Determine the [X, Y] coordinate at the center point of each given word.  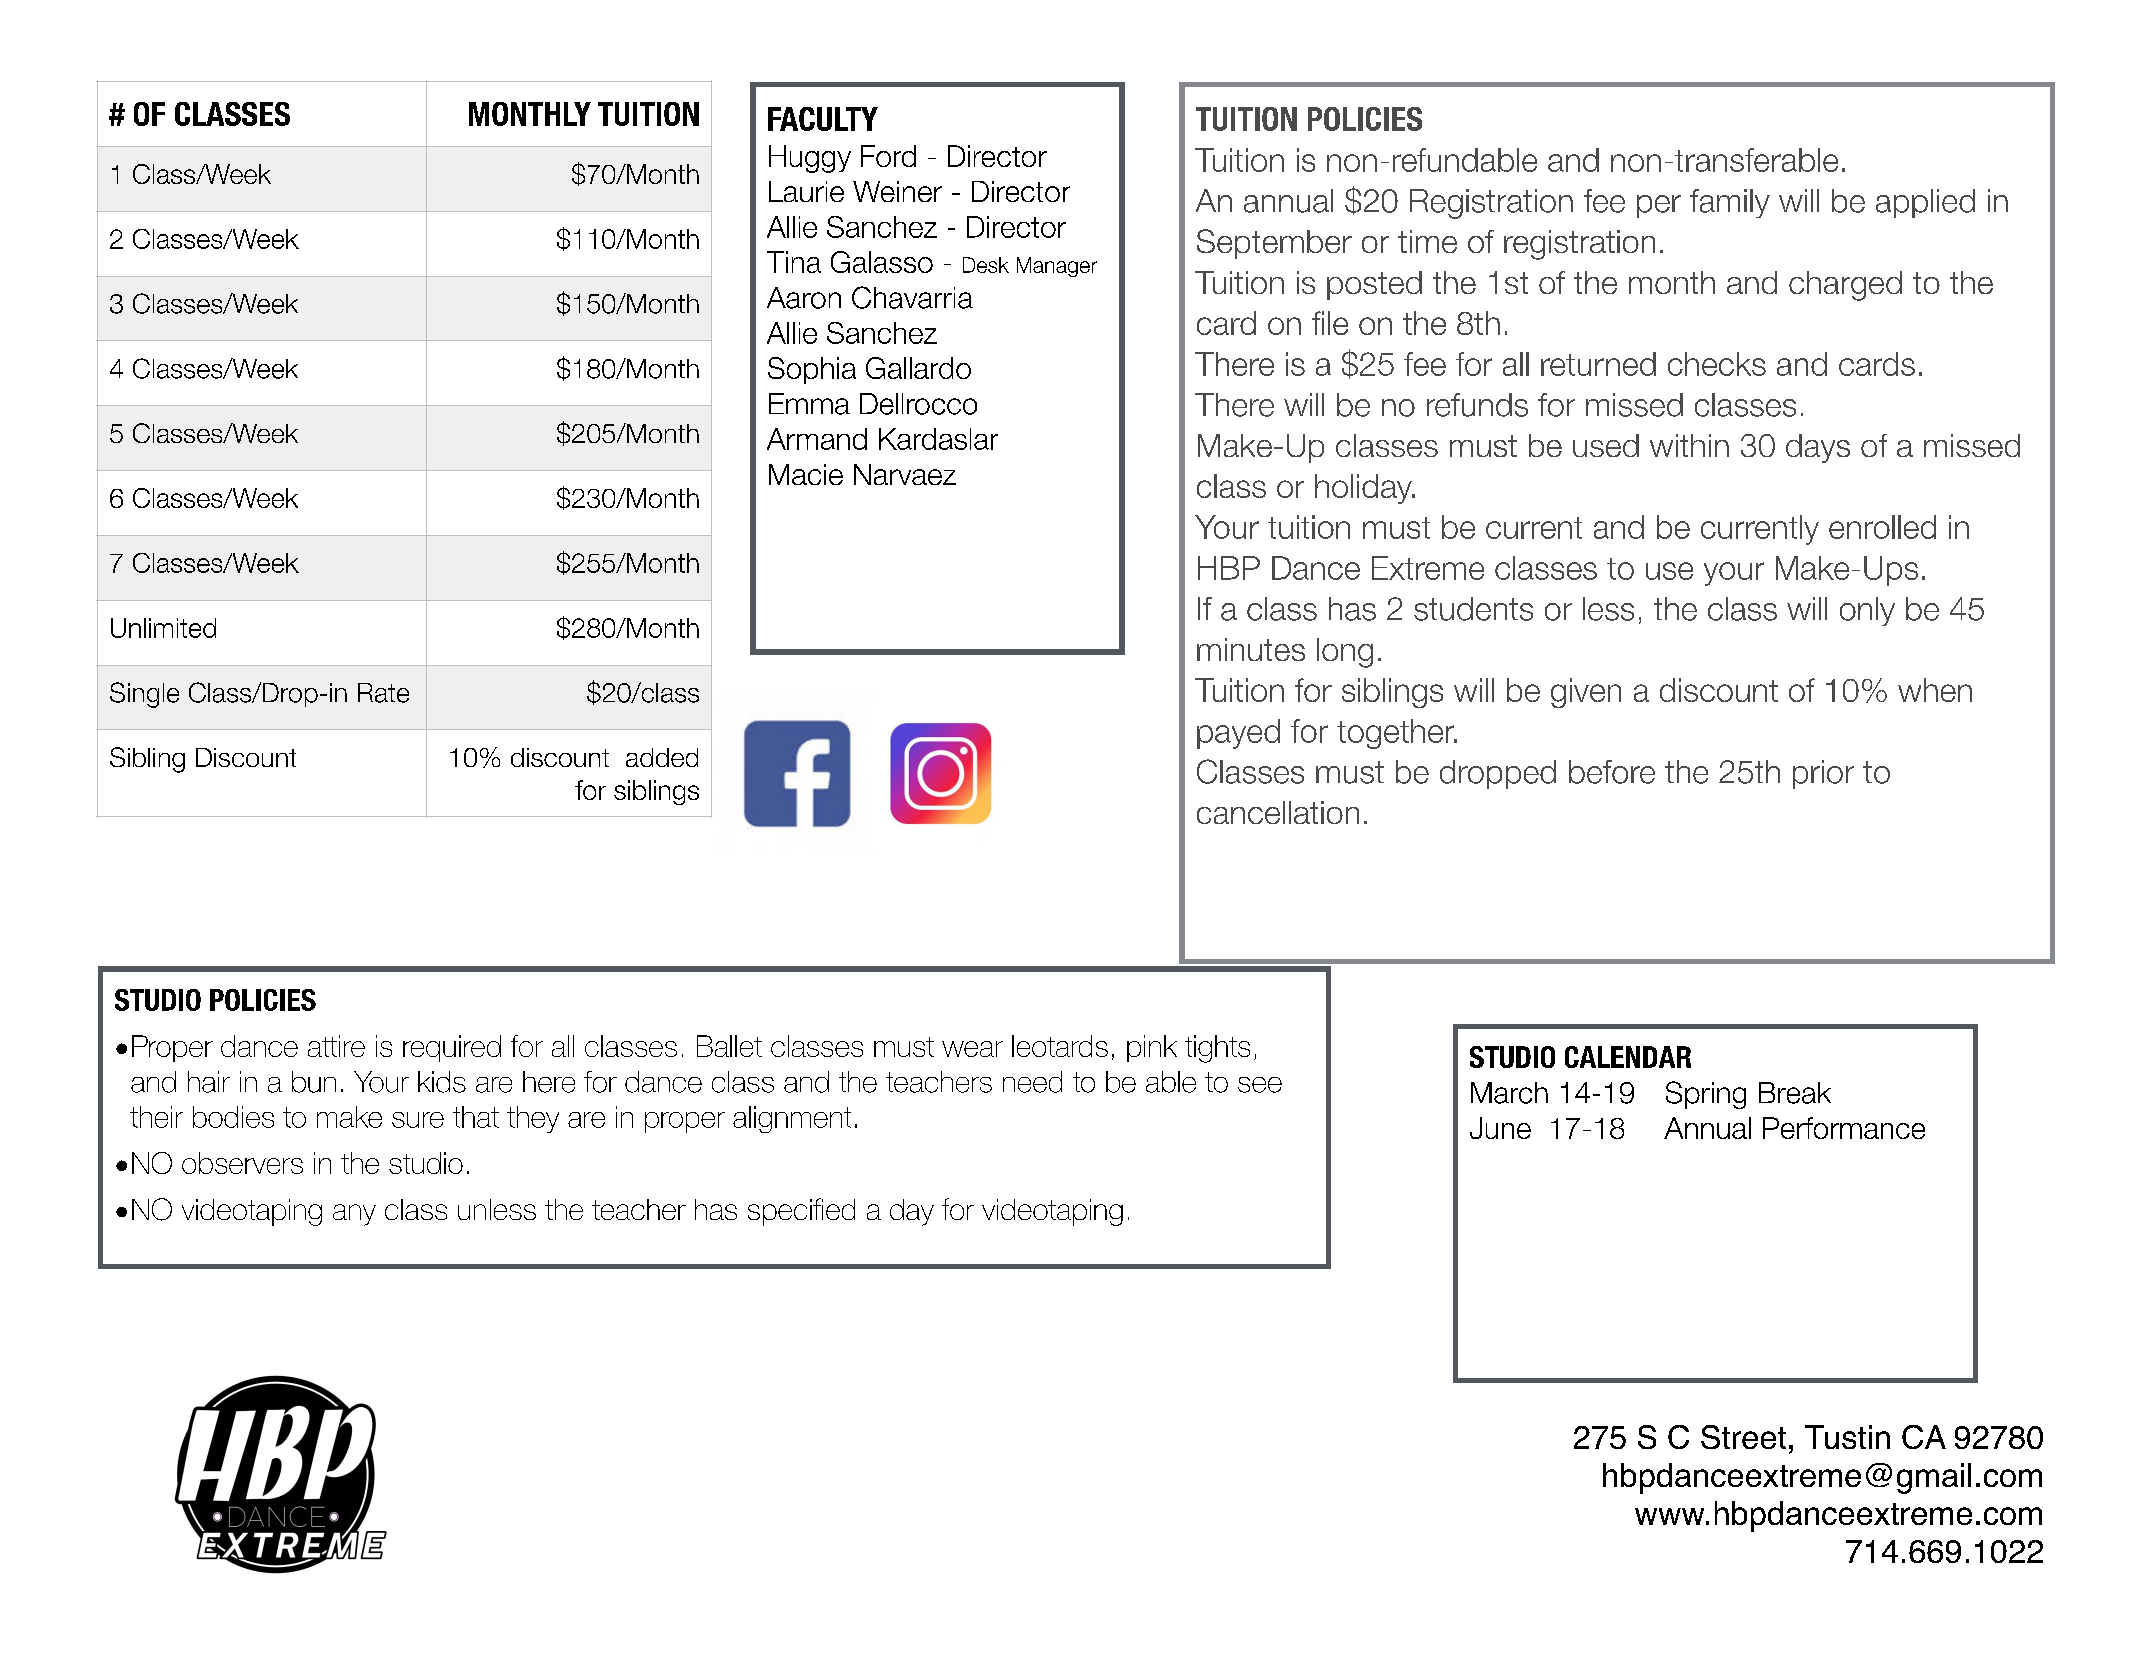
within [1689, 445]
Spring [1706, 1095]
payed [1238, 734]
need [1032, 1082]
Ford [888, 156]
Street [1743, 1437]
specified [801, 1212]
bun [314, 1082]
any [354, 1215]
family [1730, 203]
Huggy [810, 159]
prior [1823, 774]
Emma [809, 404]
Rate [383, 693]
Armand [817, 439]
